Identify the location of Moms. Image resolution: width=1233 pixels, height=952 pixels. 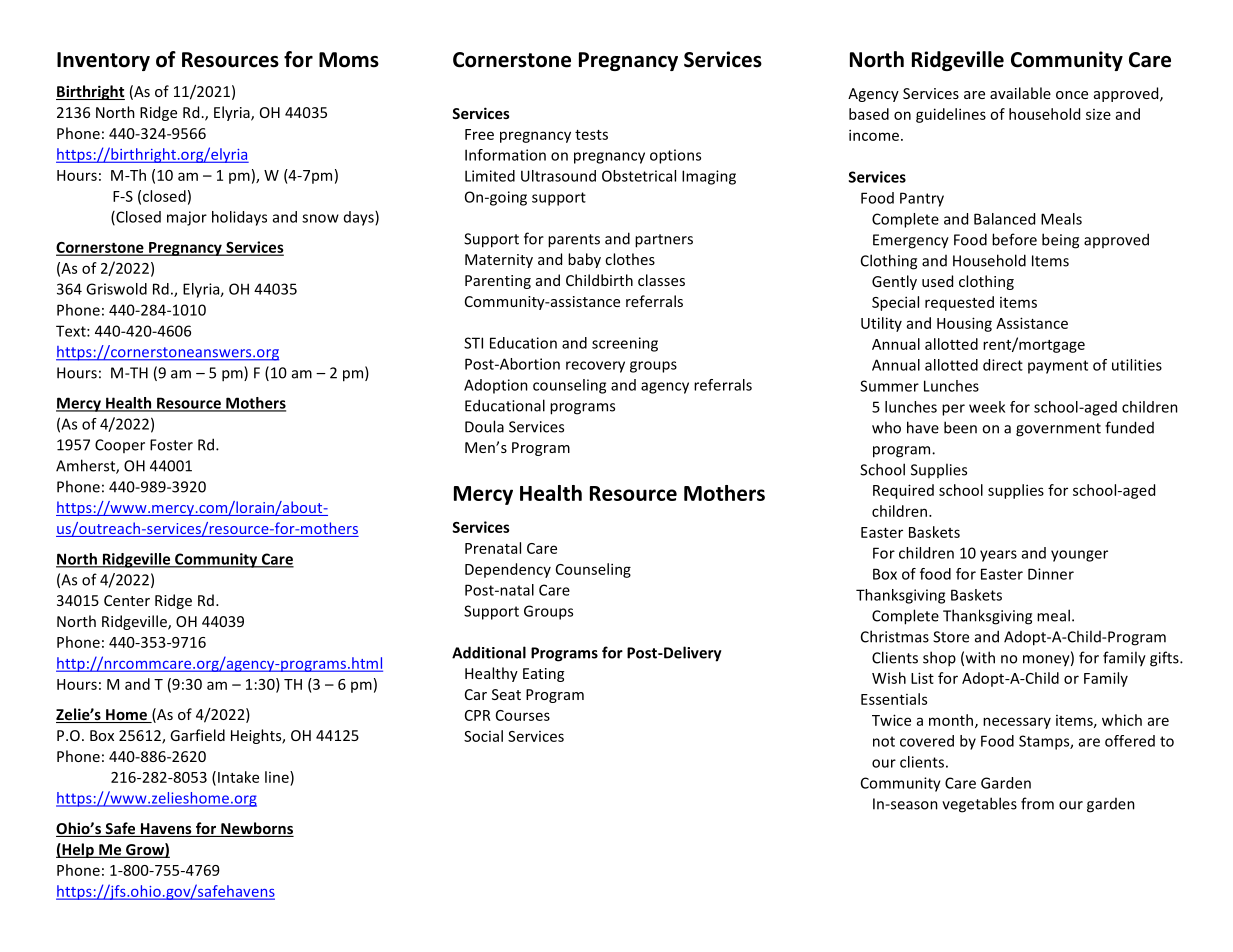
(349, 60).
